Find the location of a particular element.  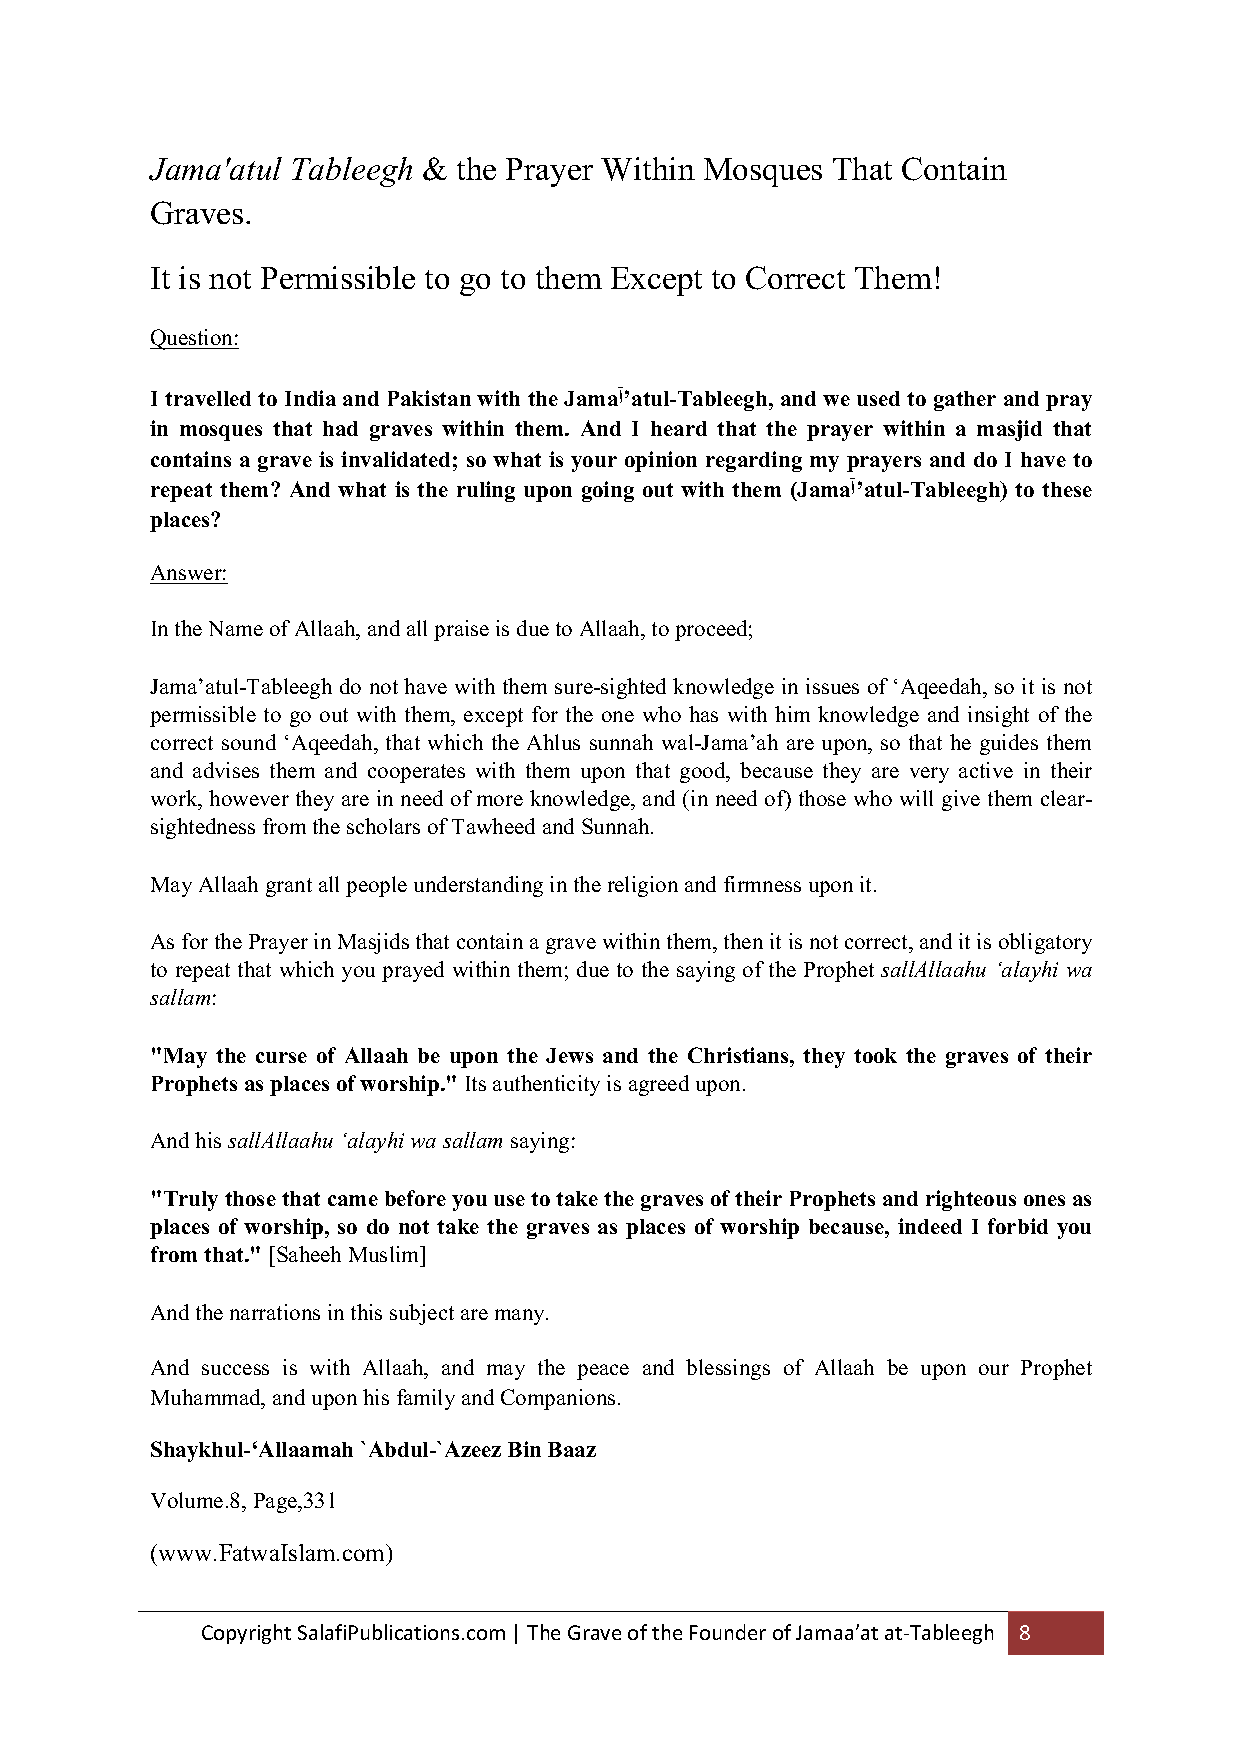

peace is located at coordinates (603, 1372).
